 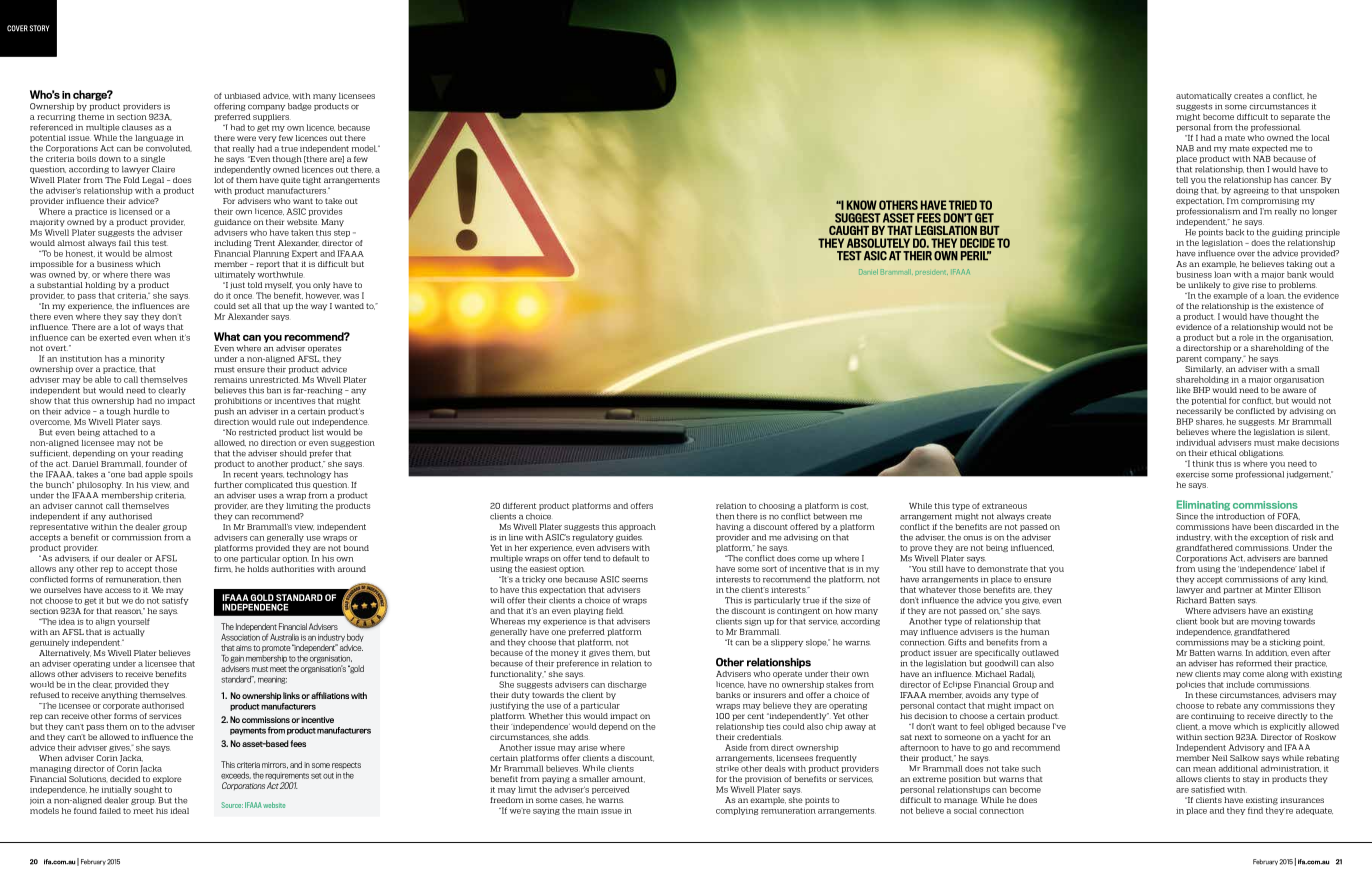 I want to click on book, so click(x=1209, y=621).
